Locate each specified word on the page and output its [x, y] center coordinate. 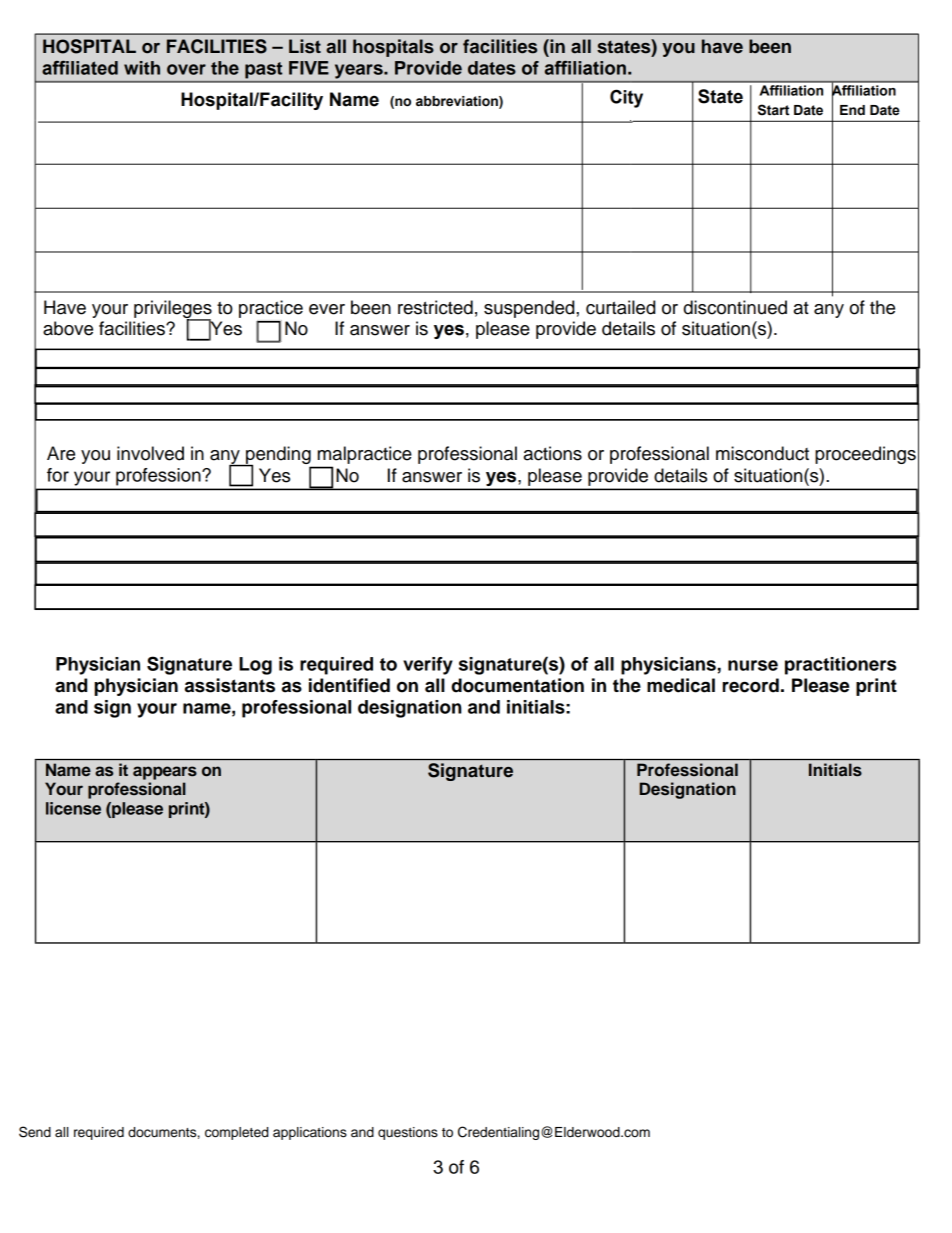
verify [428, 666]
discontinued [735, 307]
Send [35, 1132]
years [360, 71]
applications [310, 1133]
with [142, 68]
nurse [753, 665]
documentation [517, 685]
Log [255, 666]
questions [408, 1133]
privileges [173, 310]
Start [773, 110]
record [751, 685]
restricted [435, 307]
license [73, 808]
